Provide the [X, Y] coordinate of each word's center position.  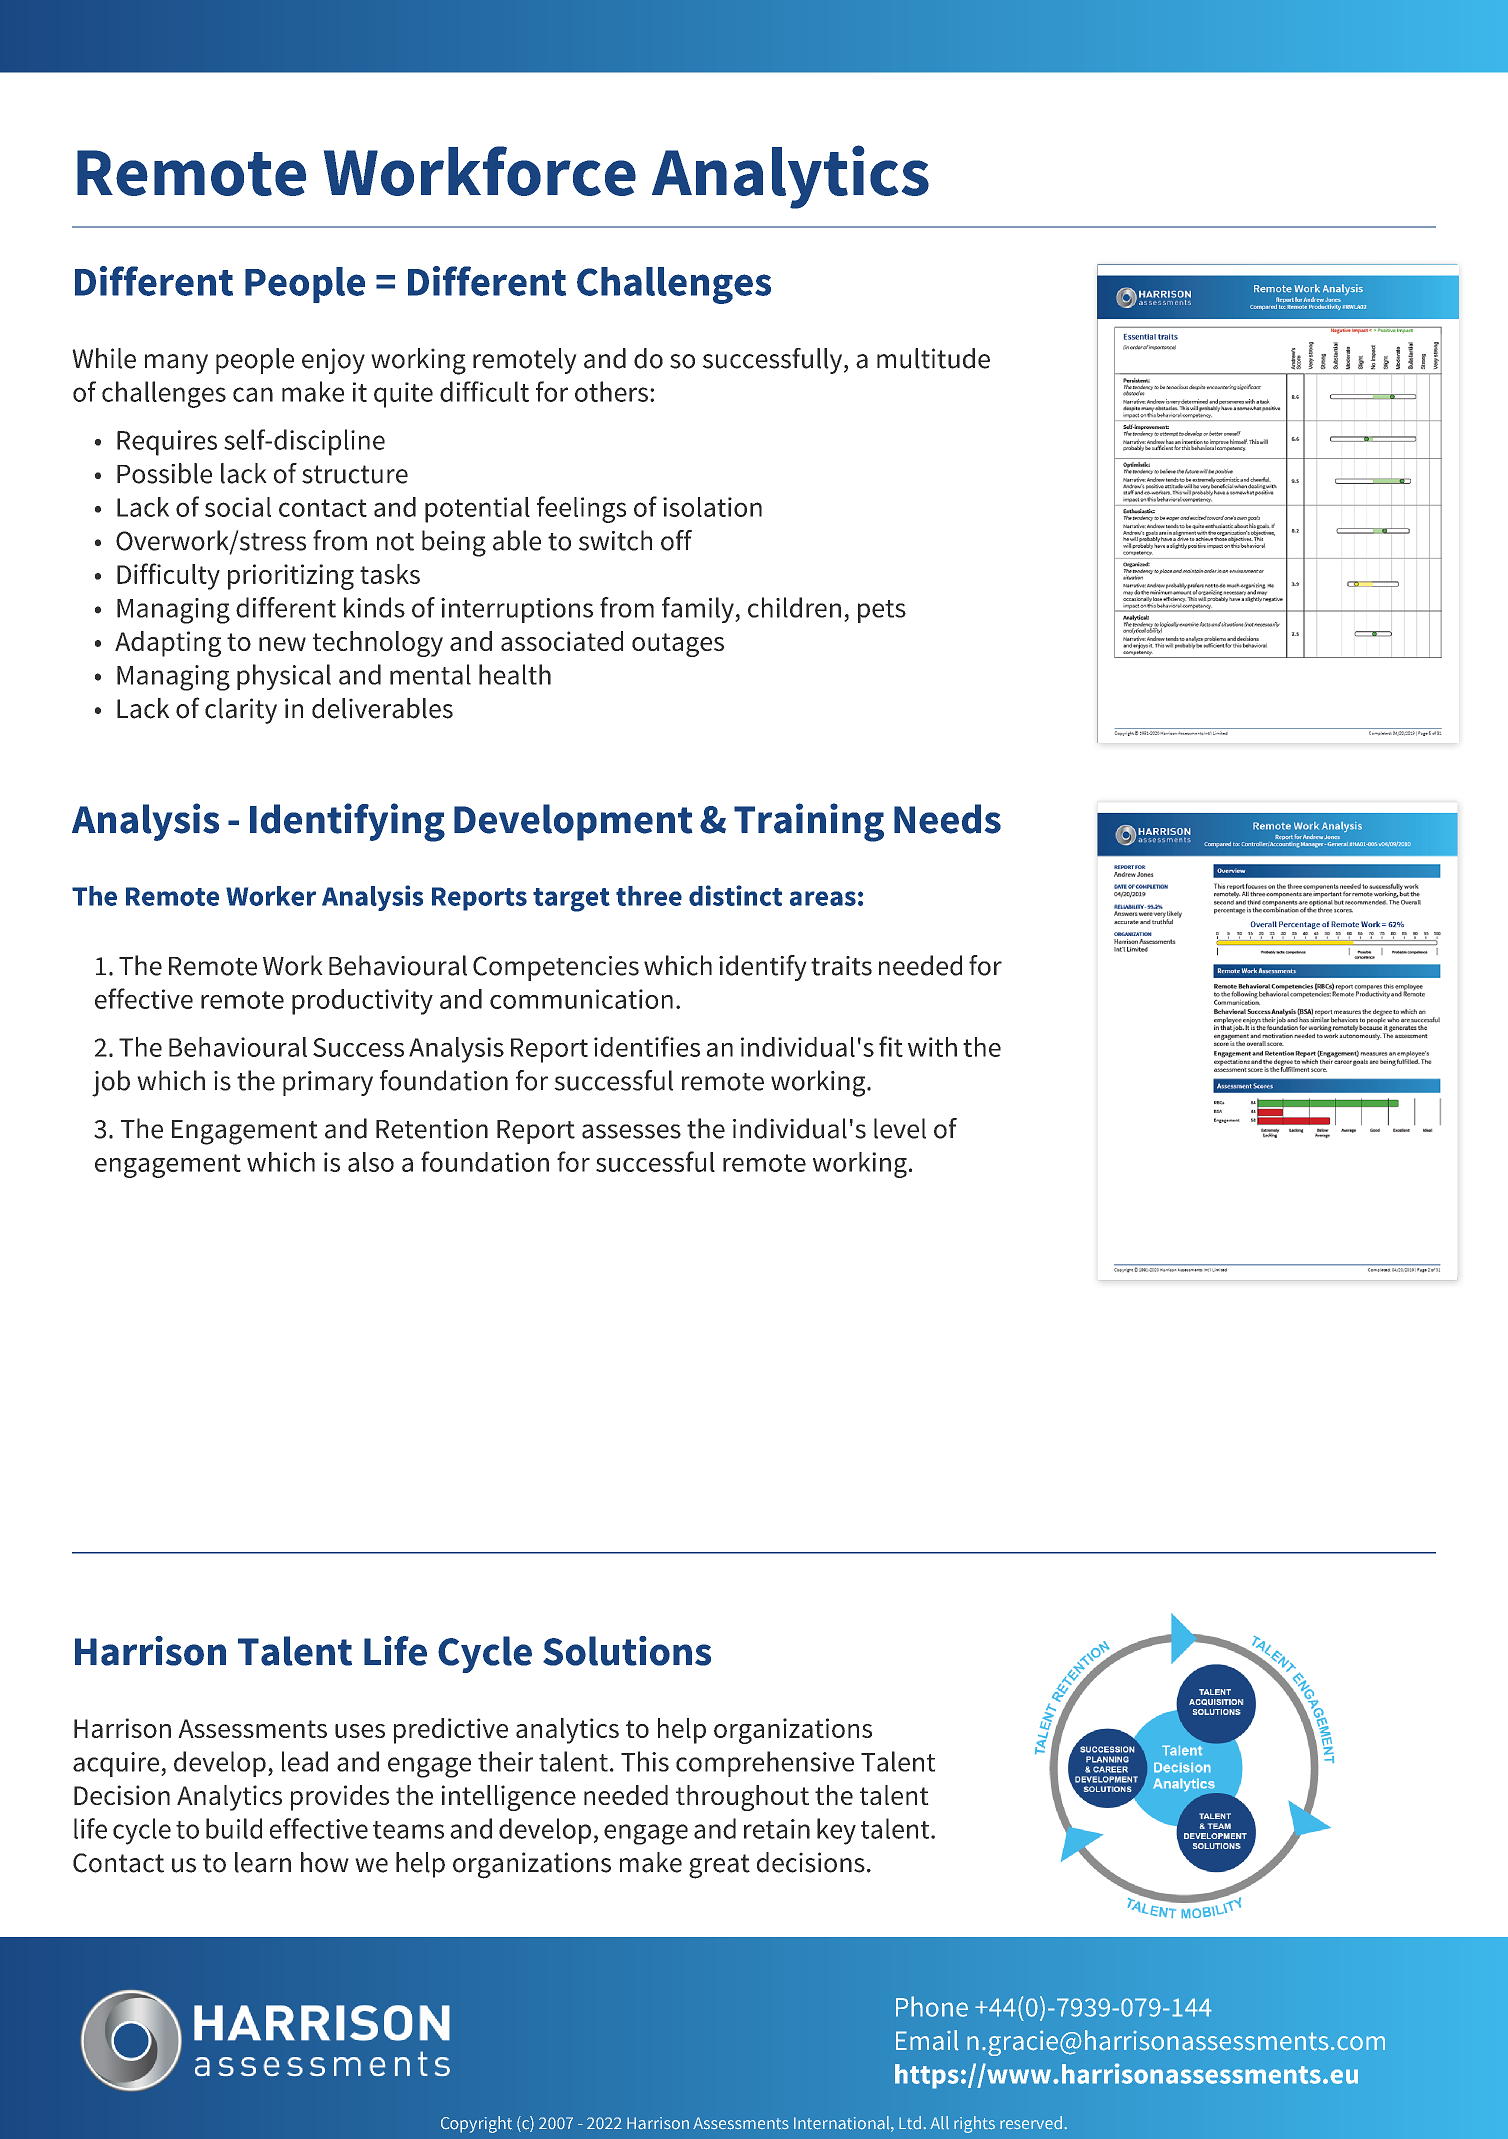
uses [360, 1731]
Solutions [627, 1651]
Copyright [476, 2124]
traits [841, 966]
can [253, 394]
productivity [362, 1002]
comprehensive [765, 1764]
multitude [933, 358]
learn [263, 1862]
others [611, 391]
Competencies [556, 968]
